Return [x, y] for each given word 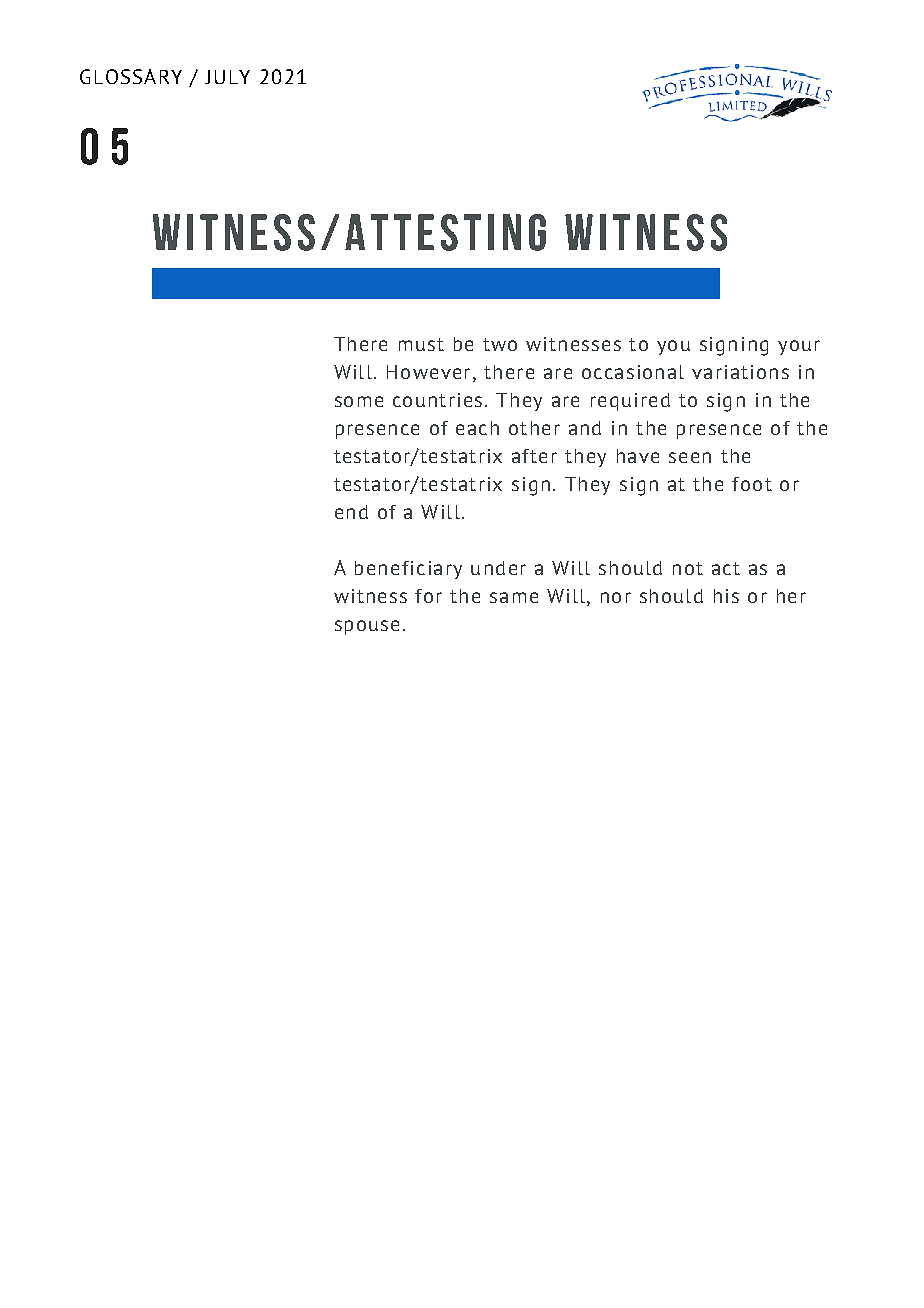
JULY [227, 77]
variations [740, 372]
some [359, 401]
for [428, 596]
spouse [367, 627]
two [500, 344]
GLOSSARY [131, 76]
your [799, 347]
